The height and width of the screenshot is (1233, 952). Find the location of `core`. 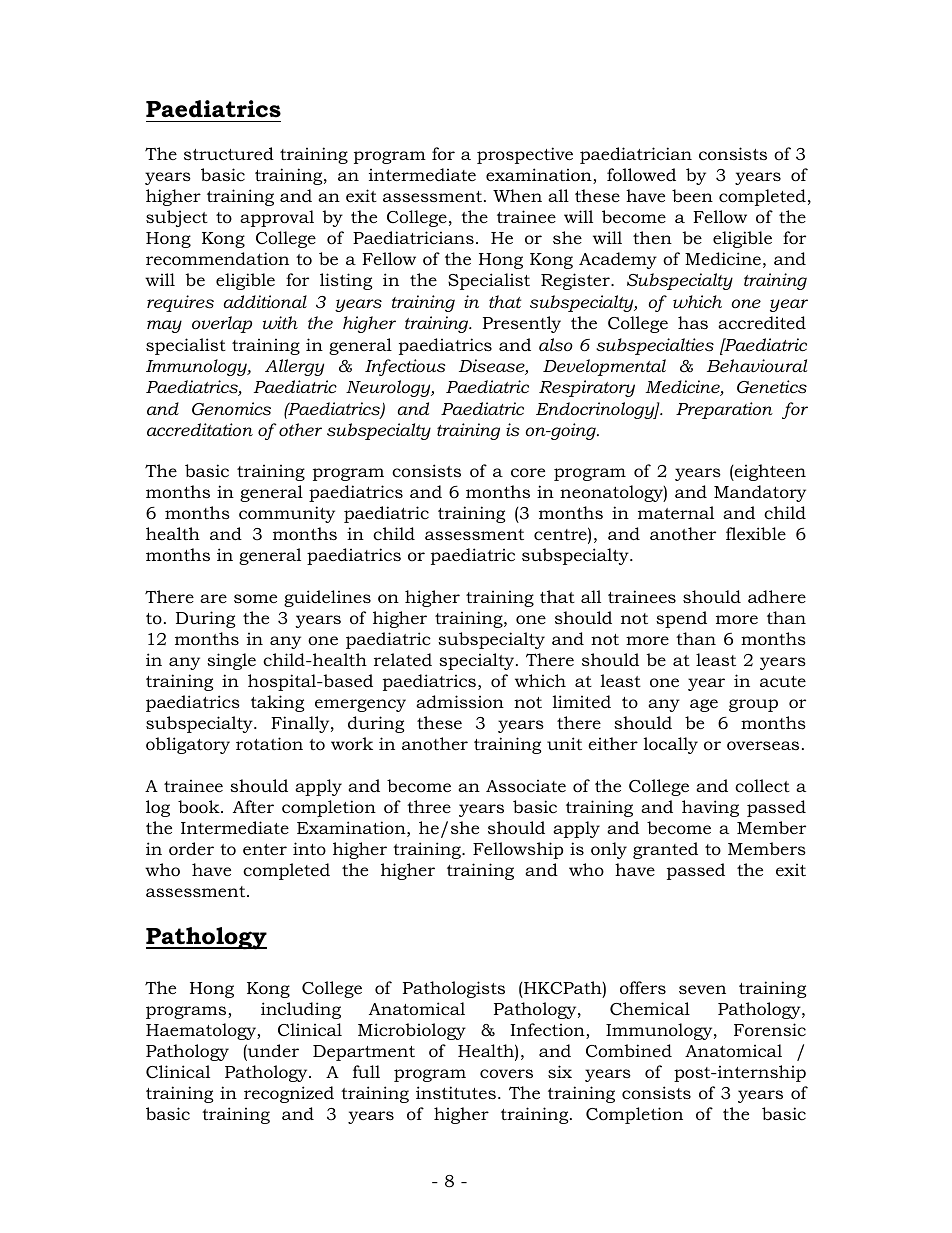

core is located at coordinates (528, 472).
